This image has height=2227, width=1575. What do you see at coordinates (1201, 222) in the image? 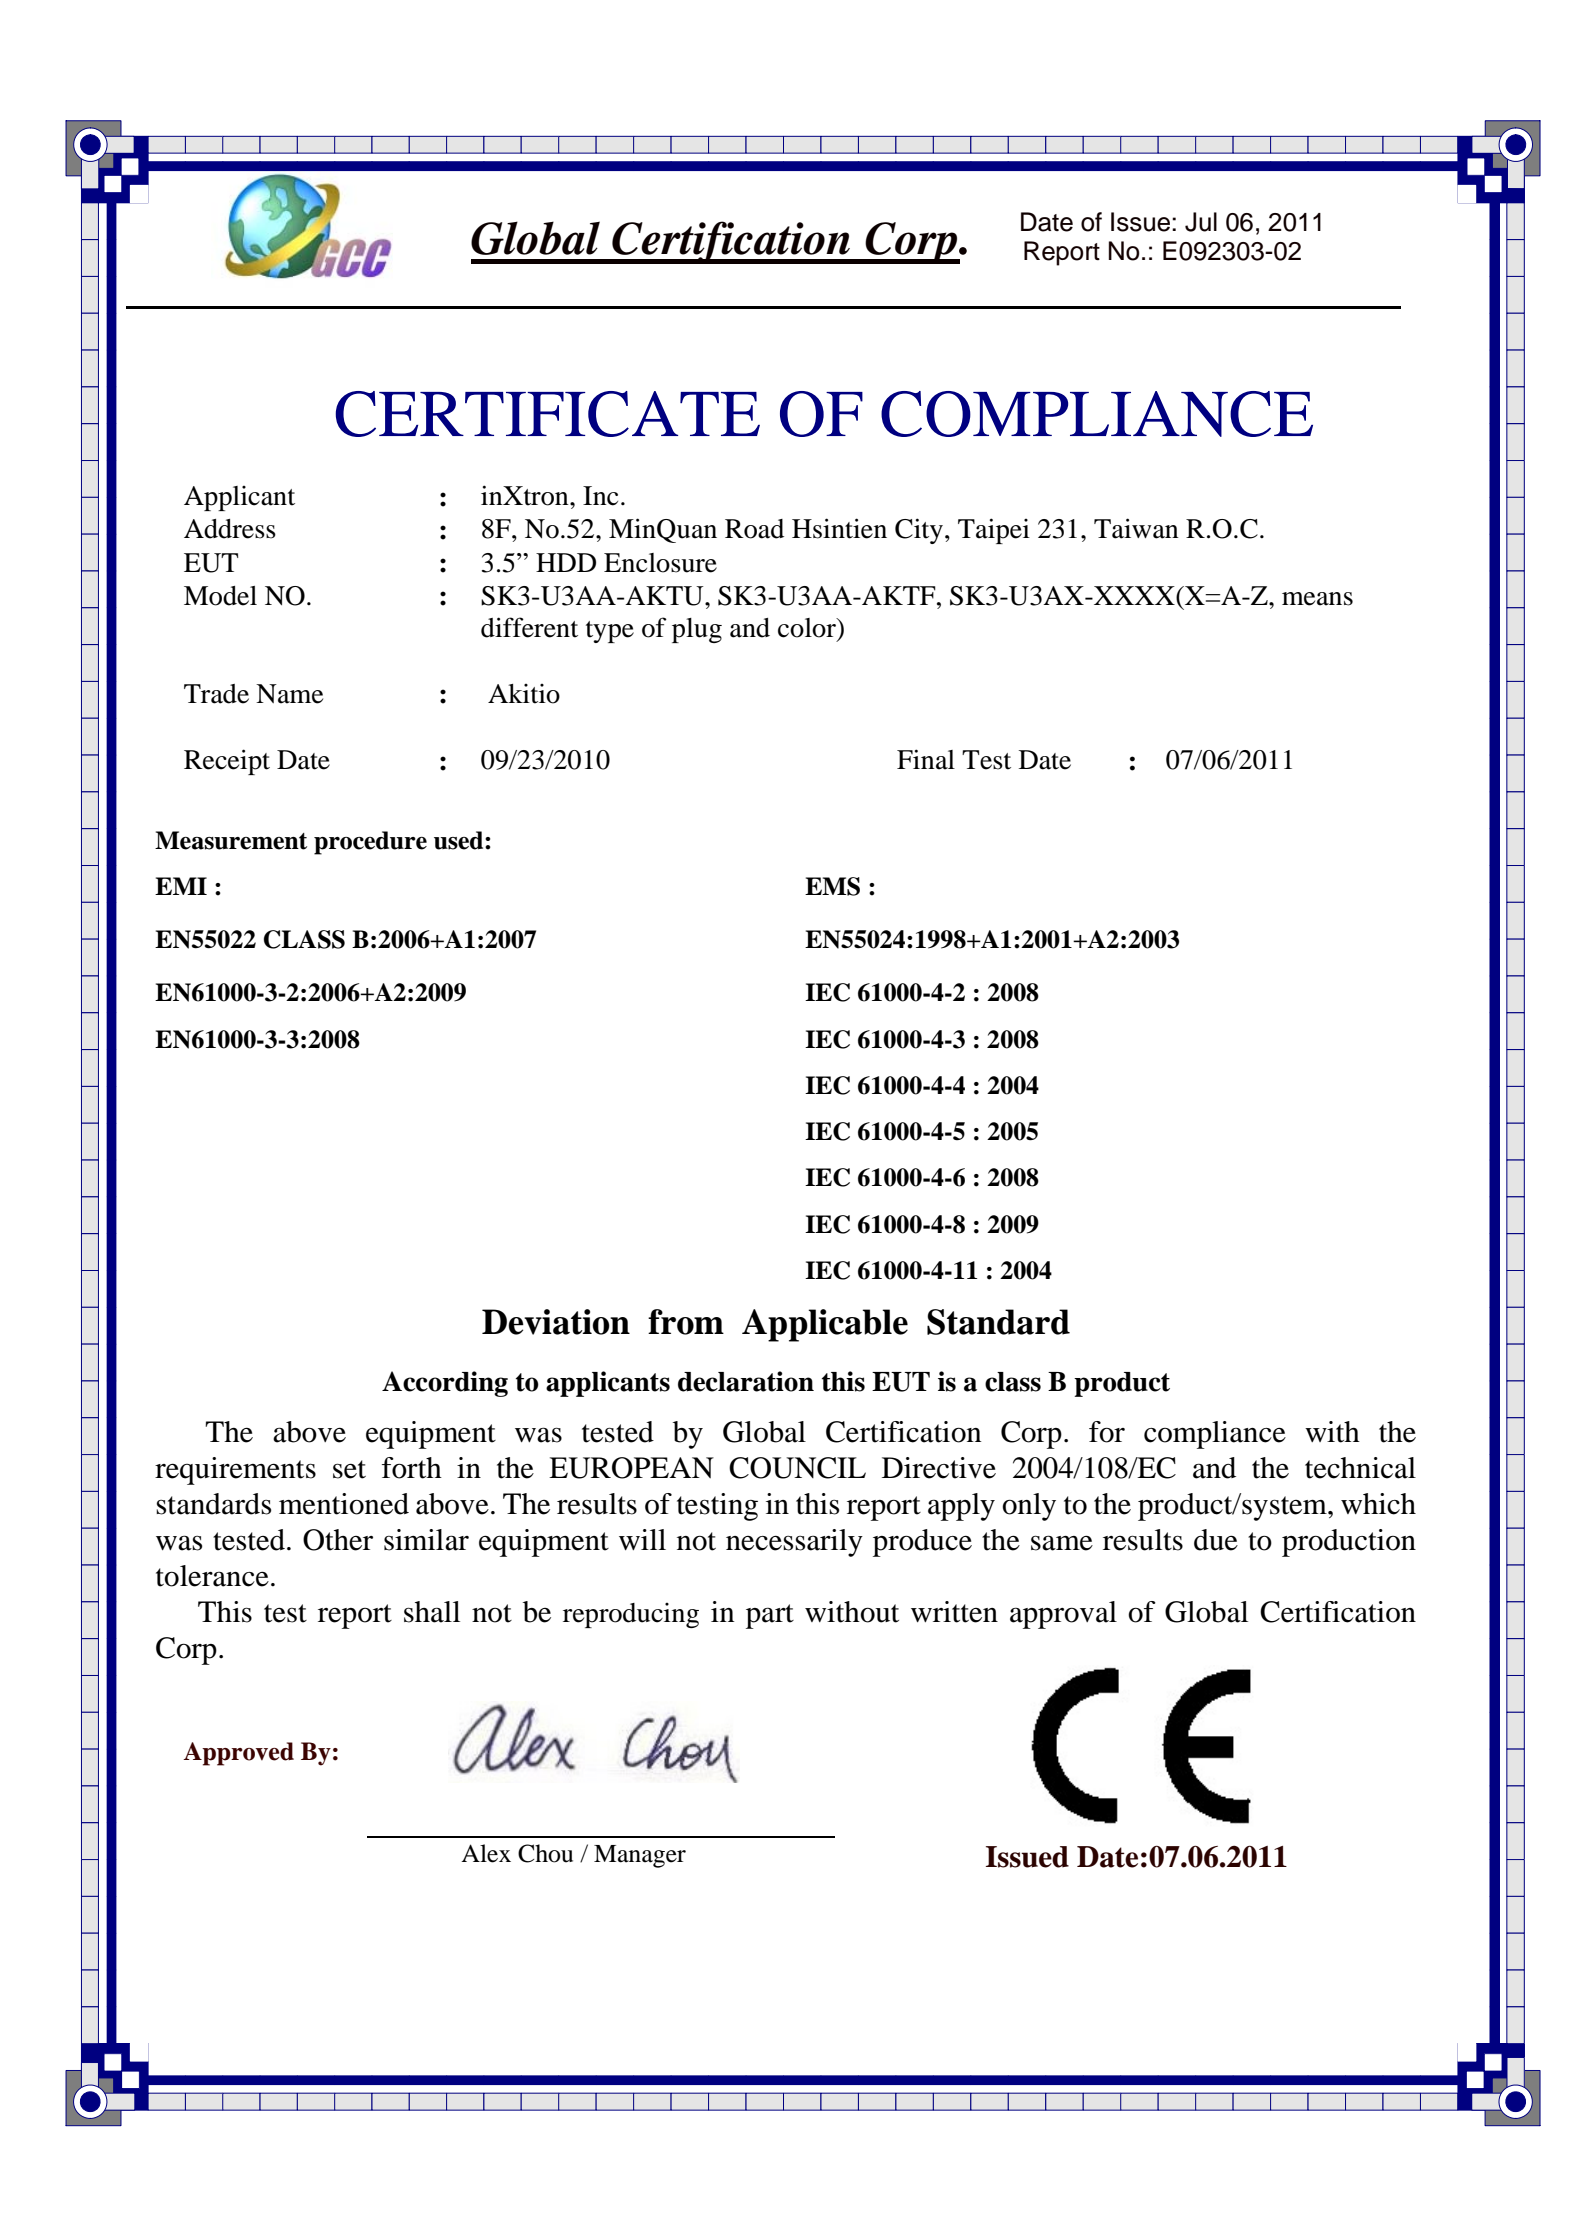
I see `Jul` at bounding box center [1201, 222].
